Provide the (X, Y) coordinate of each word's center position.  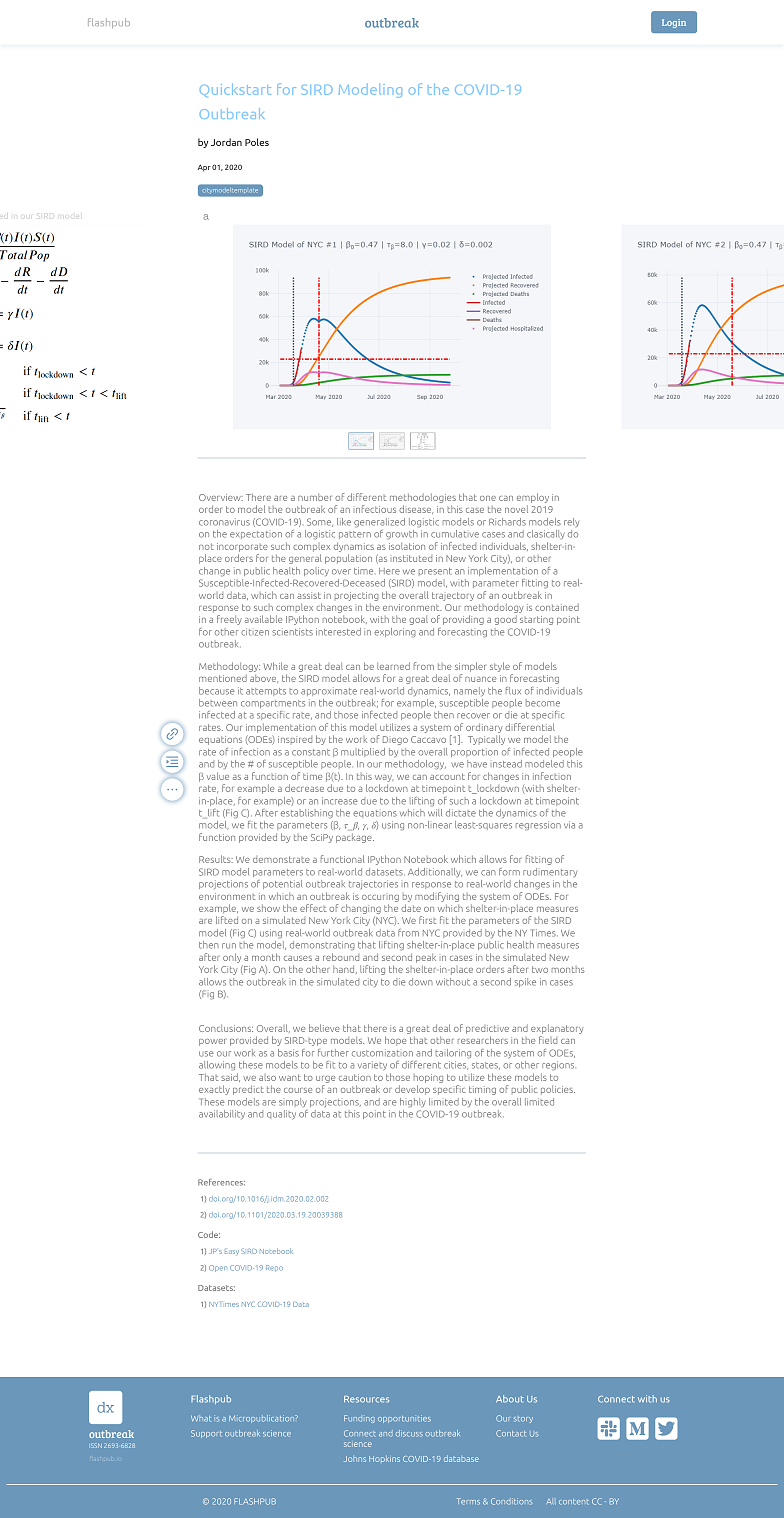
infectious (376, 509)
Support (206, 1434)
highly (413, 1102)
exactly (214, 1090)
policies (558, 1090)
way (384, 778)
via (569, 825)
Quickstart (235, 90)
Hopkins (384, 1459)
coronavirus (224, 522)
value (218, 776)
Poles (257, 142)
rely (571, 522)
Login (674, 23)
